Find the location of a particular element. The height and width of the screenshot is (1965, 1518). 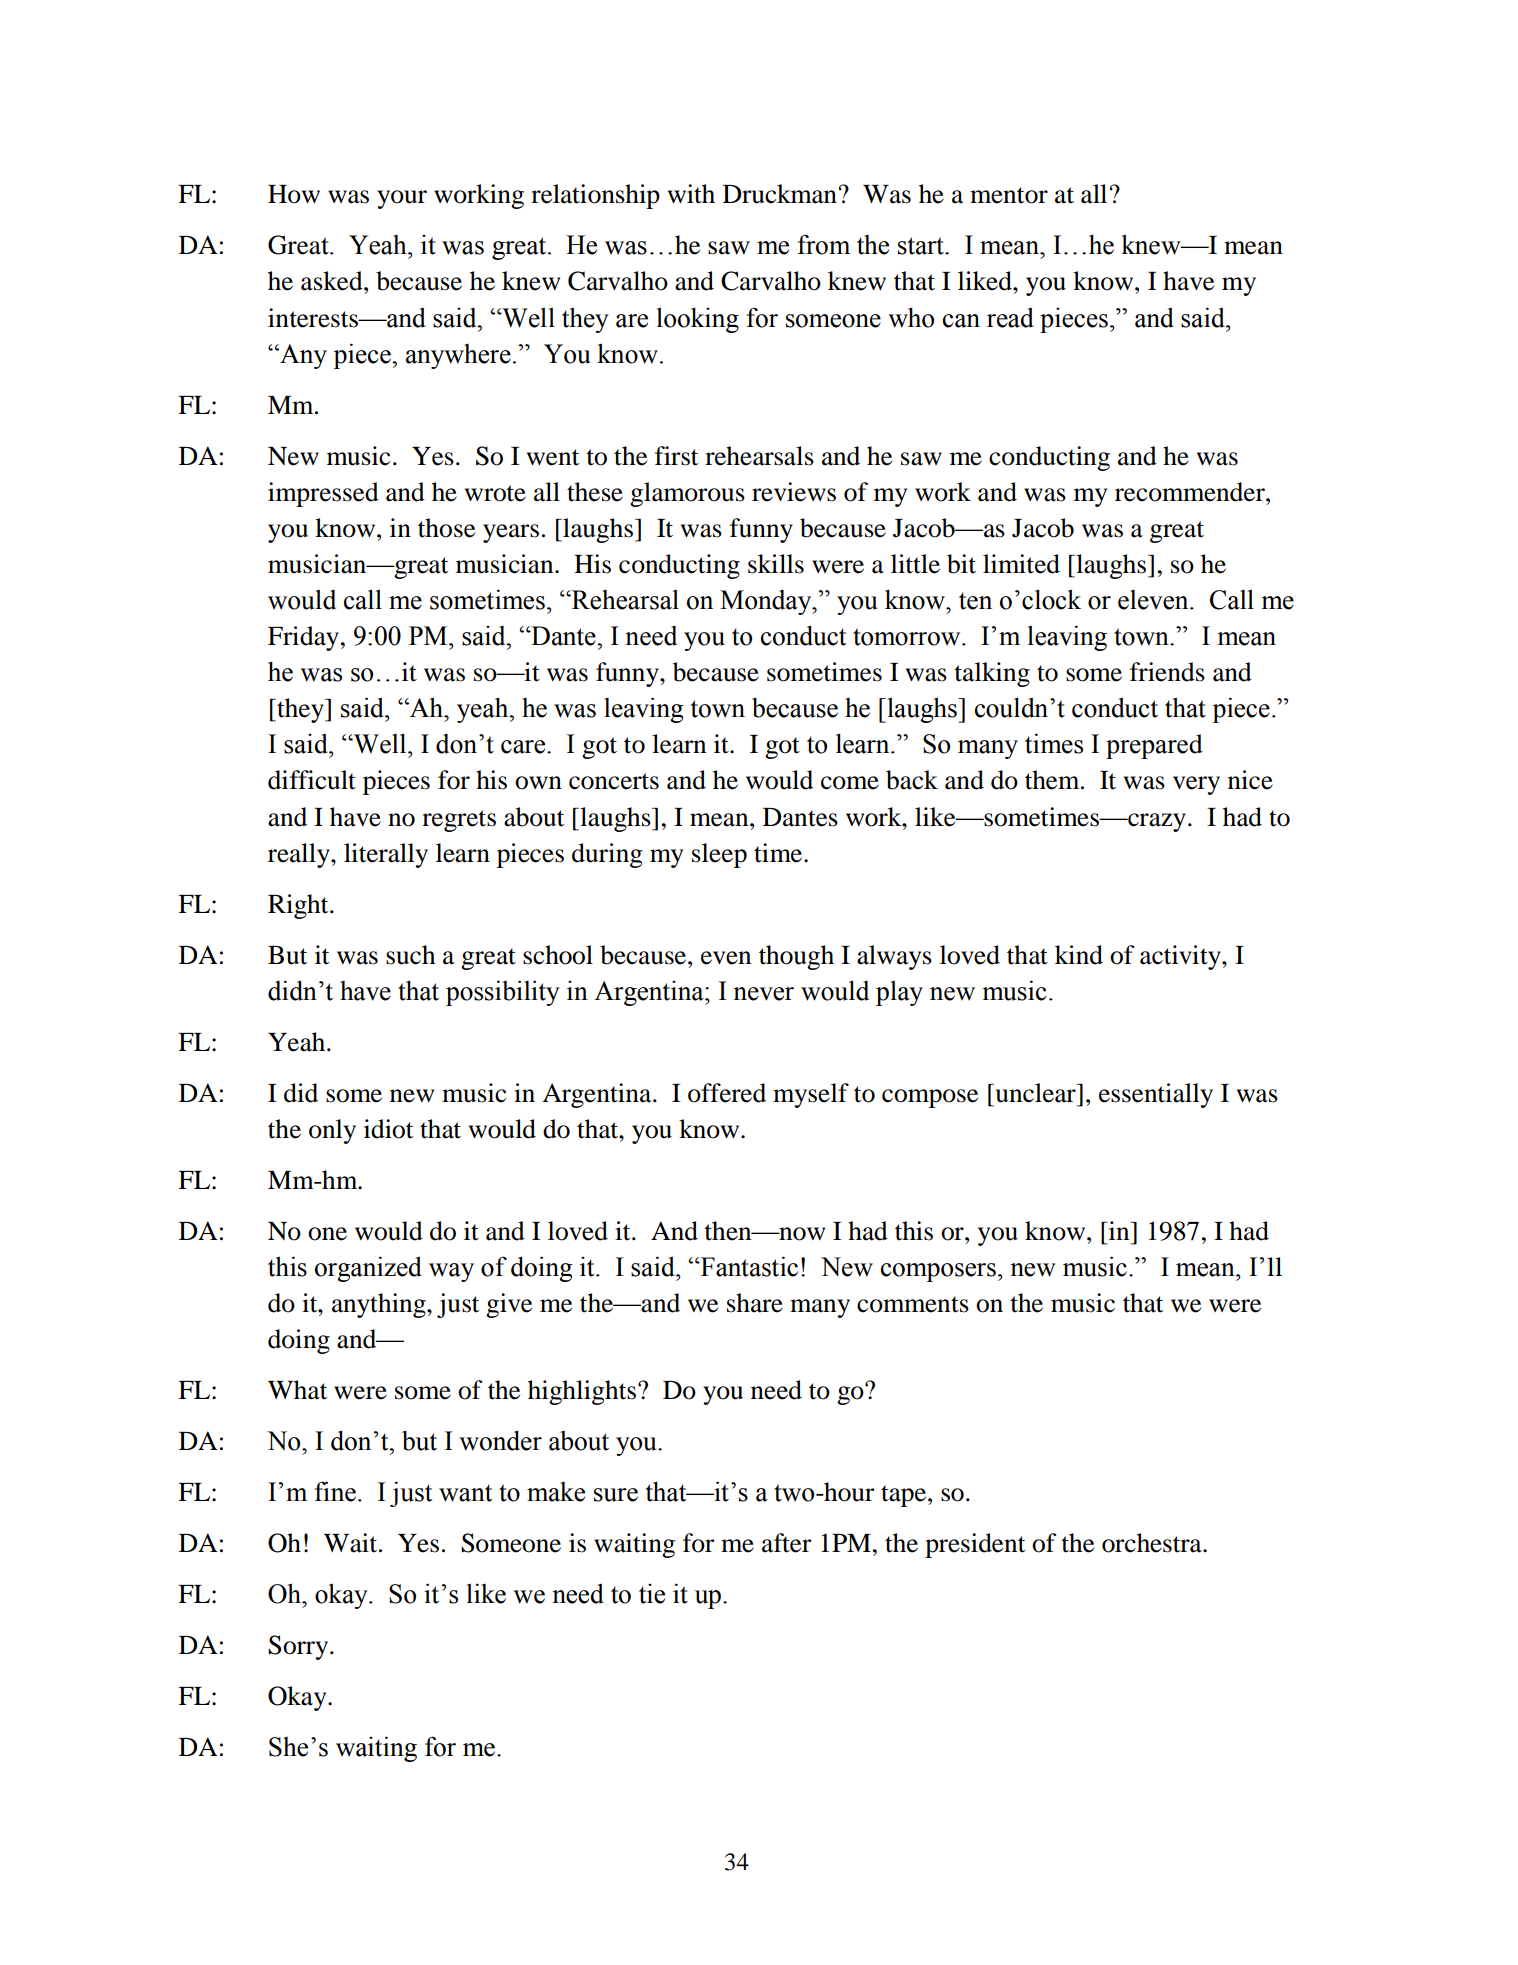

your is located at coordinates (402, 199).
